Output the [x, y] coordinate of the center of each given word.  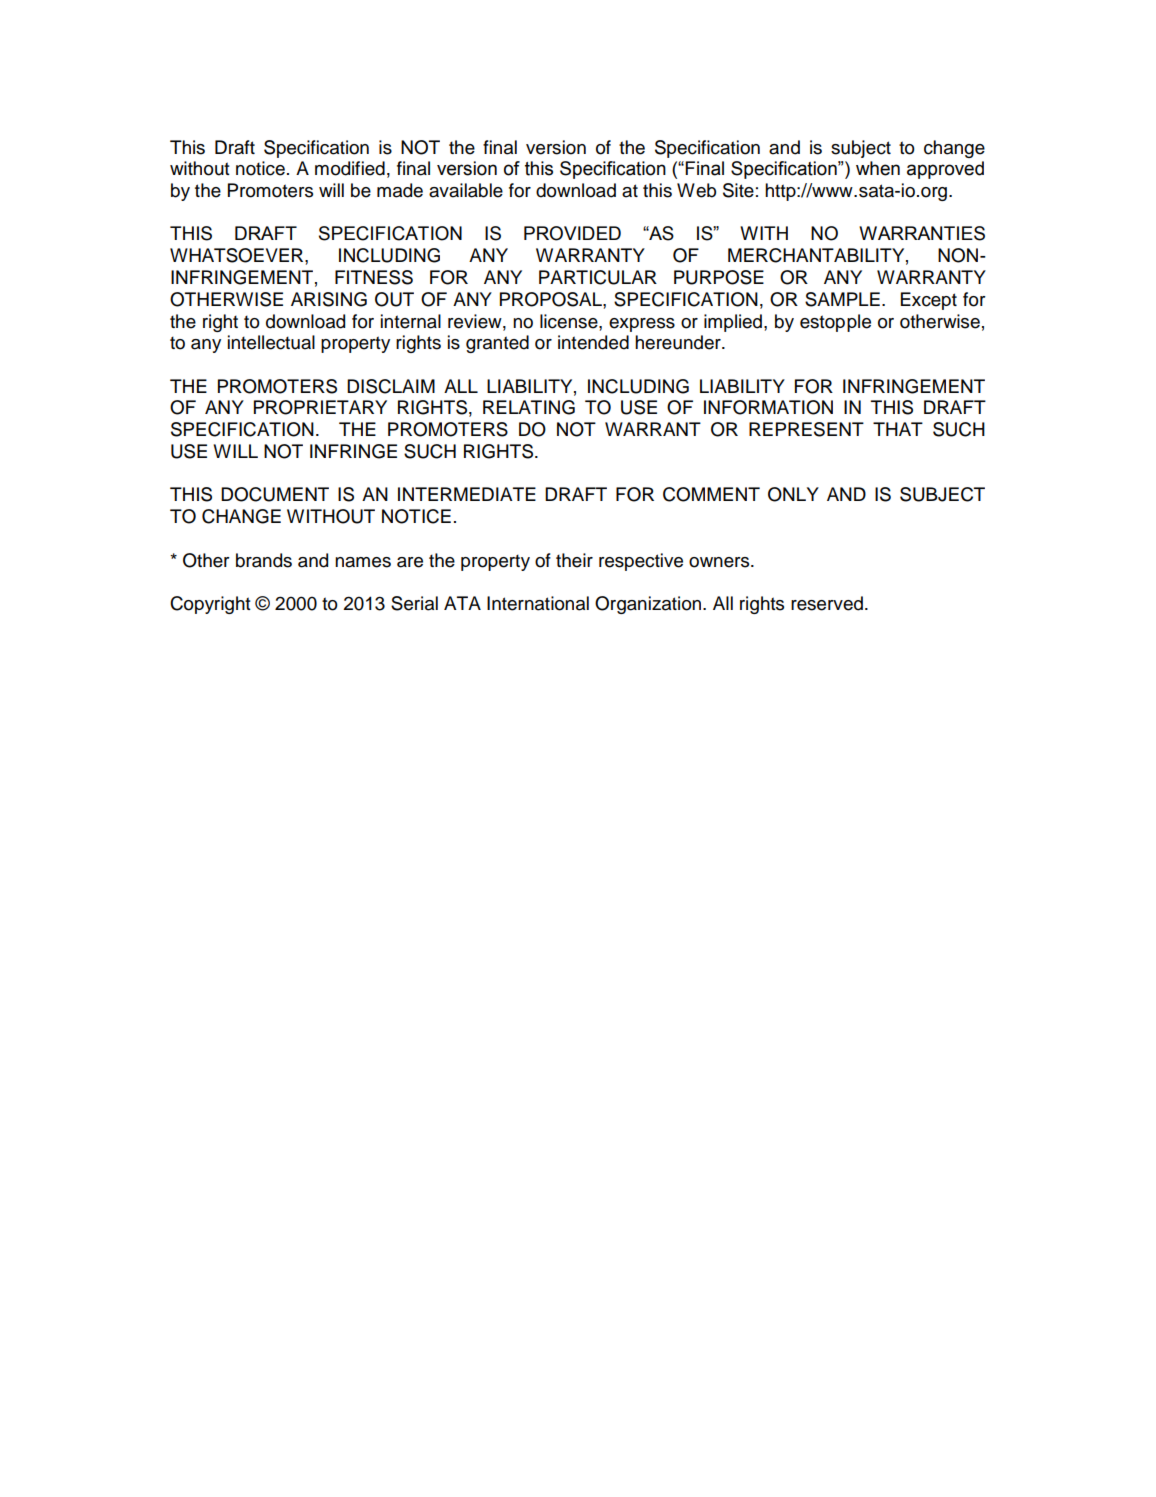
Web [696, 190]
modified [350, 168]
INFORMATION [768, 407]
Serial [414, 603]
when [878, 168]
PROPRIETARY [320, 407]
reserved [827, 603]
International [538, 603]
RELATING [529, 407]
